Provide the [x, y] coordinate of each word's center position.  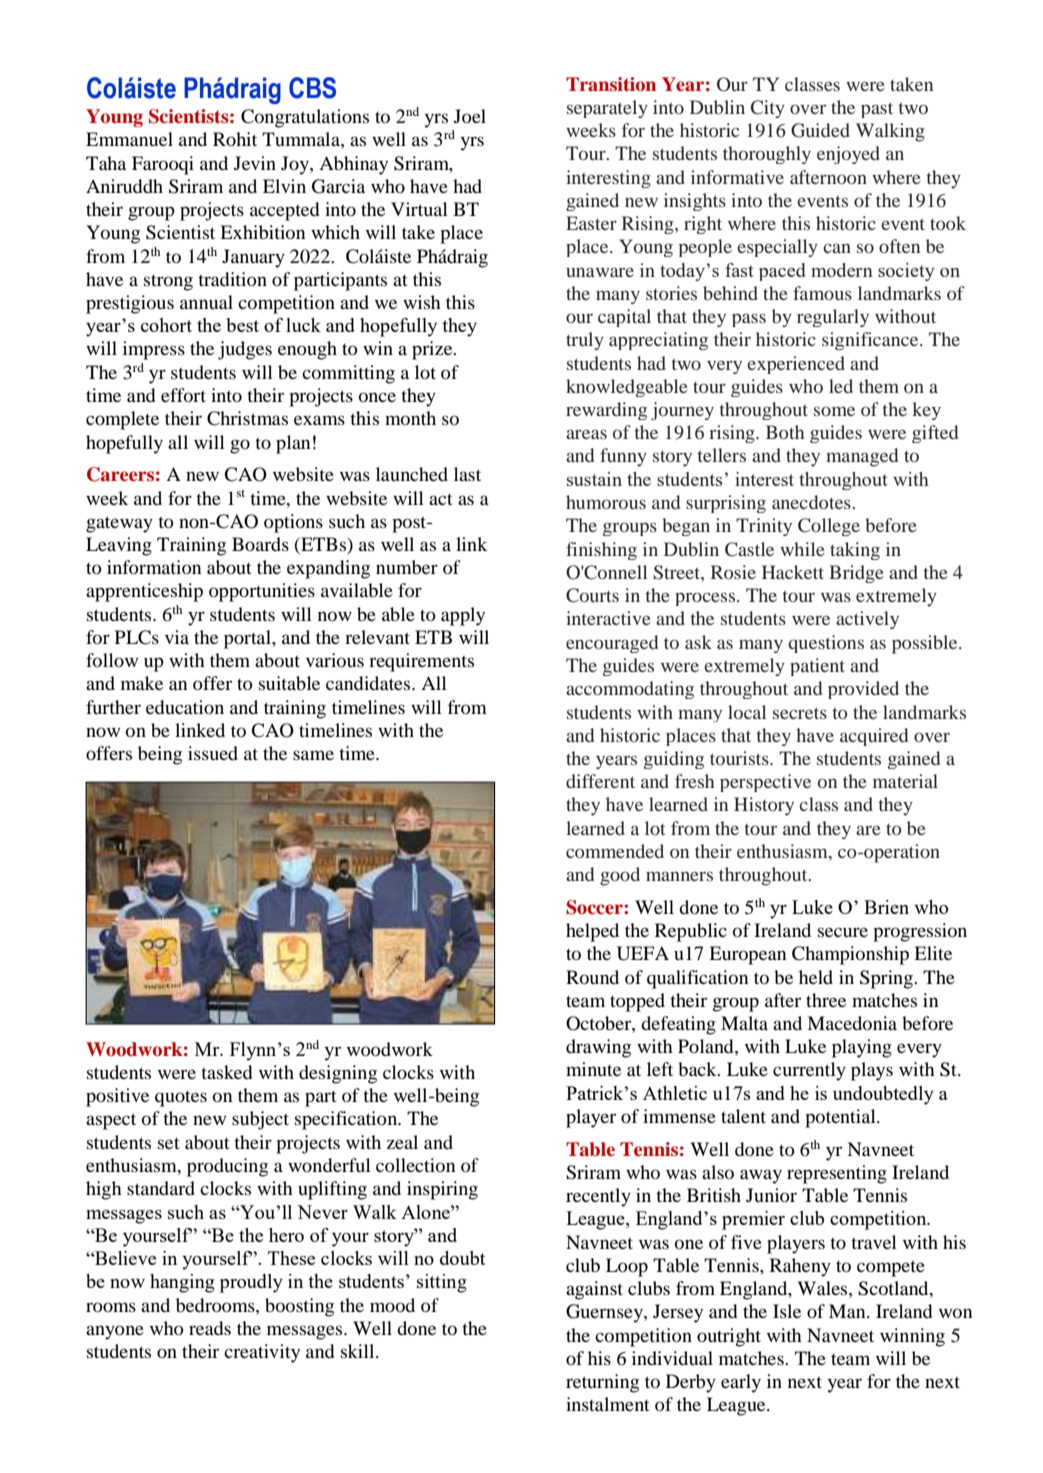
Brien [886, 907]
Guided [820, 130]
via [177, 637]
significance [871, 341]
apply [463, 616]
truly [585, 341]
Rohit [235, 139]
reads [210, 1328]
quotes [181, 1099]
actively [867, 620]
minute [593, 1069]
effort [183, 395]
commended [615, 851]
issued [213, 753]
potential [841, 1118]
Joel [470, 116]
